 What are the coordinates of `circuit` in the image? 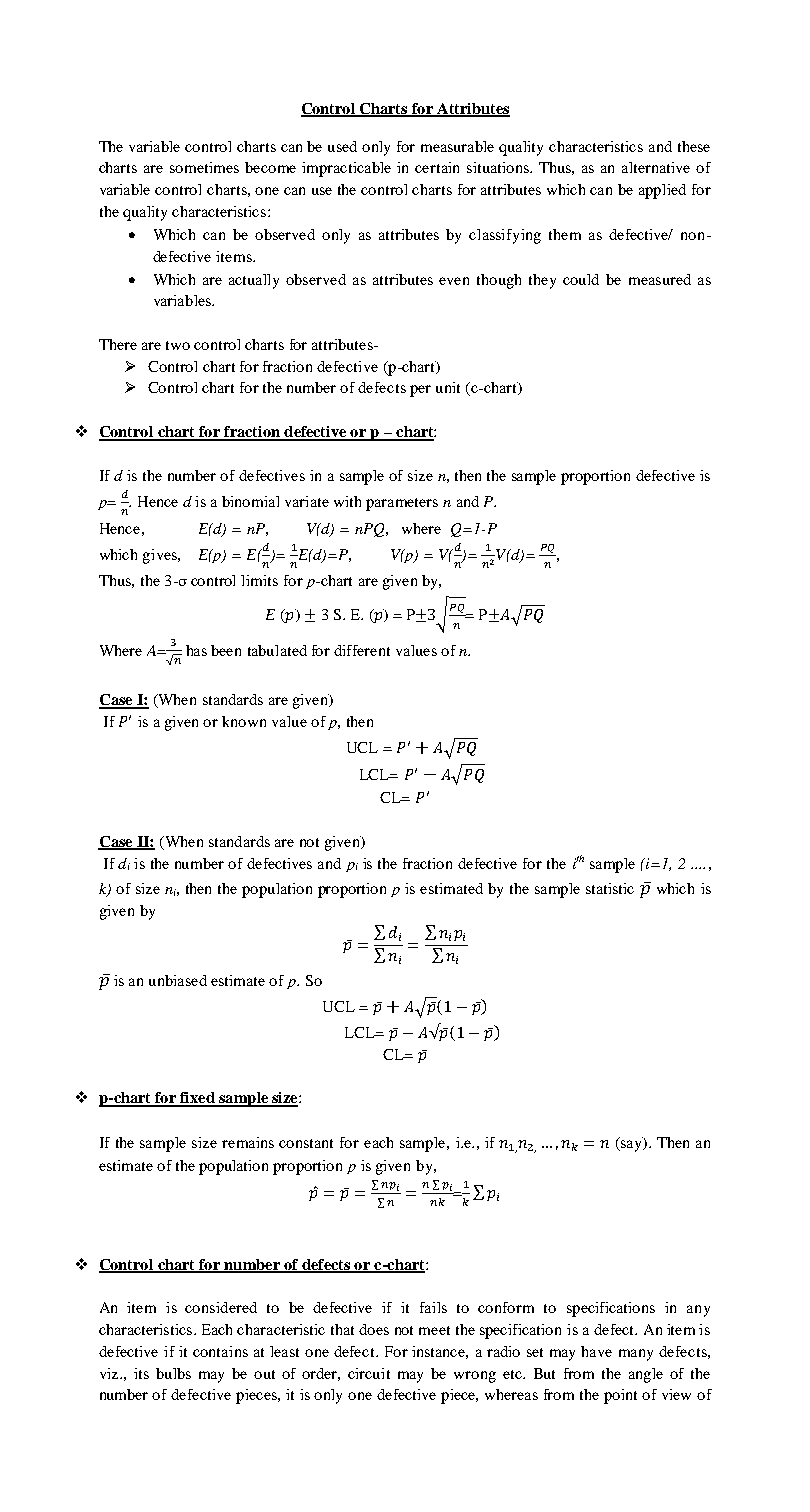 It's located at (369, 1373).
